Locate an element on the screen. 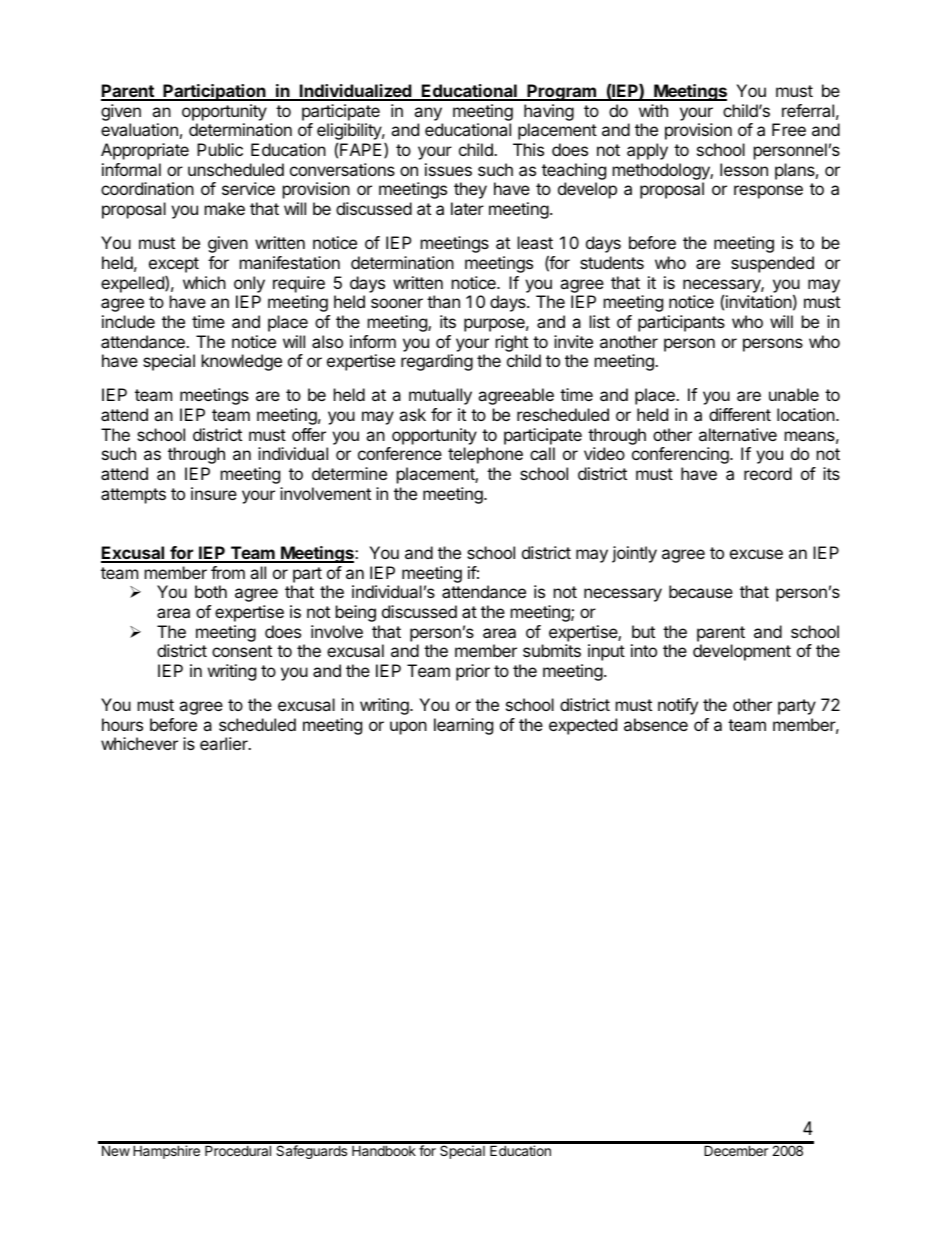 The image size is (952, 1233). evaluation is located at coordinates (139, 129).
